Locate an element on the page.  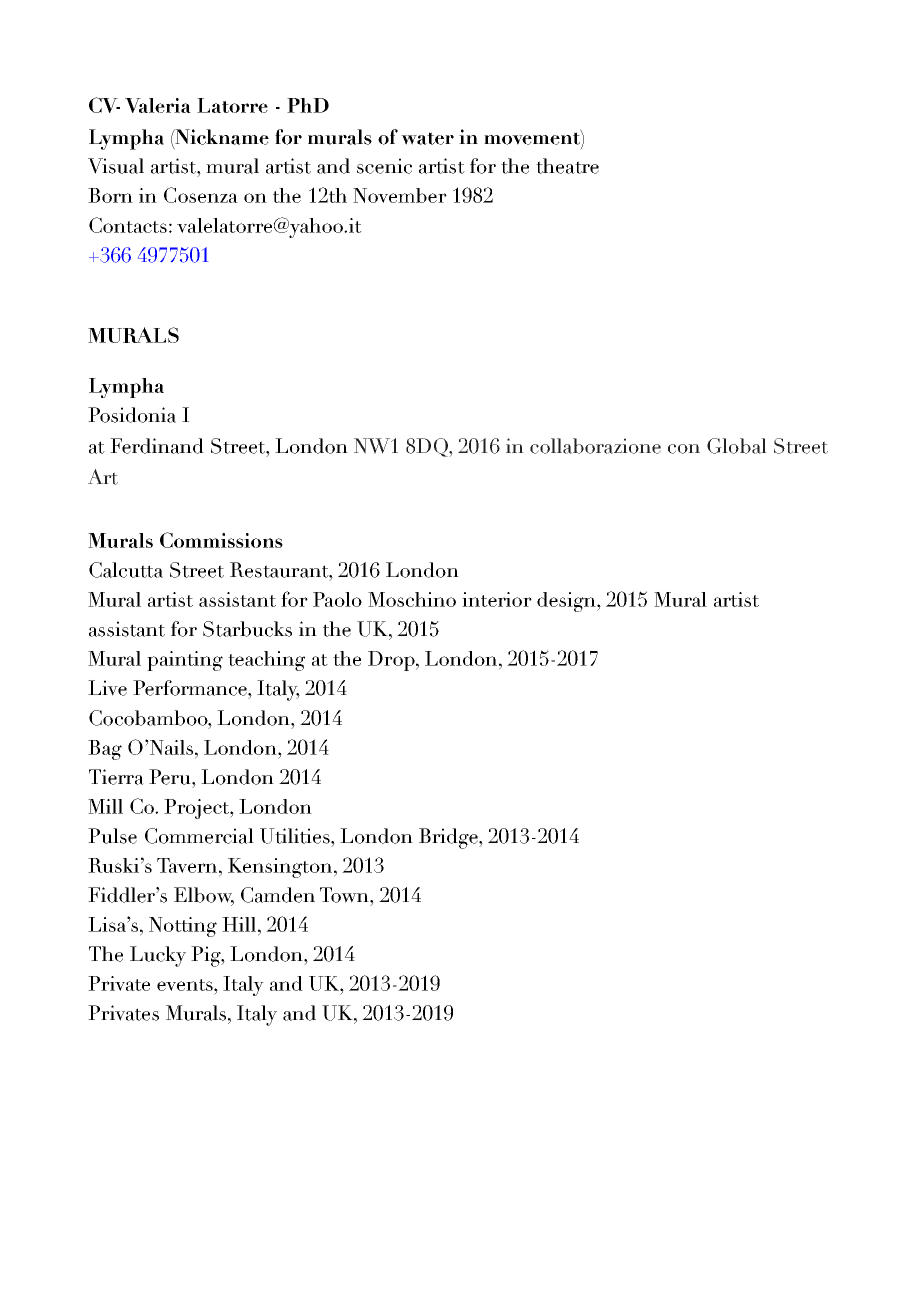
Bridge is located at coordinates (449, 838).
